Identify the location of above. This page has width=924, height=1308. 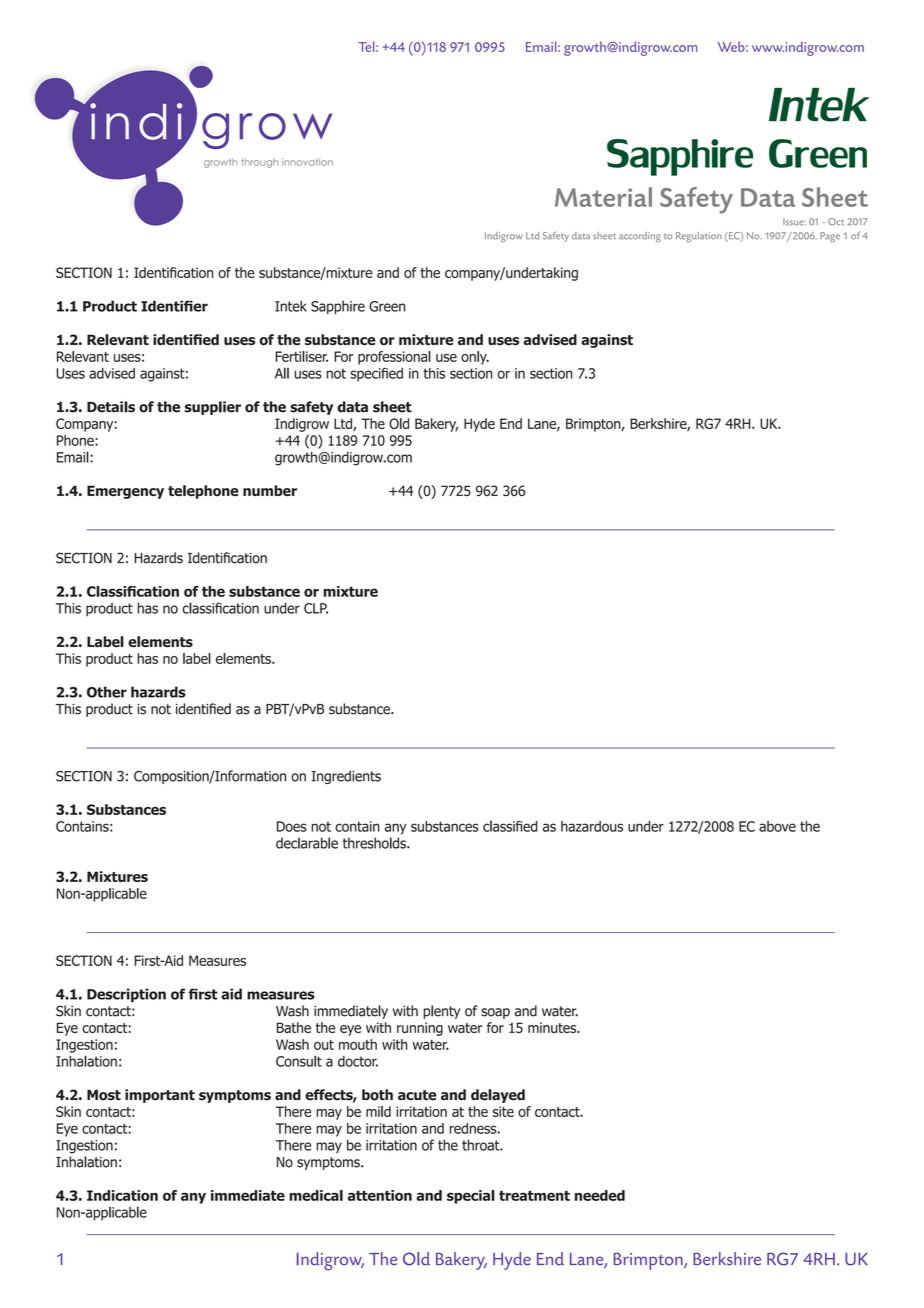
(777, 826).
